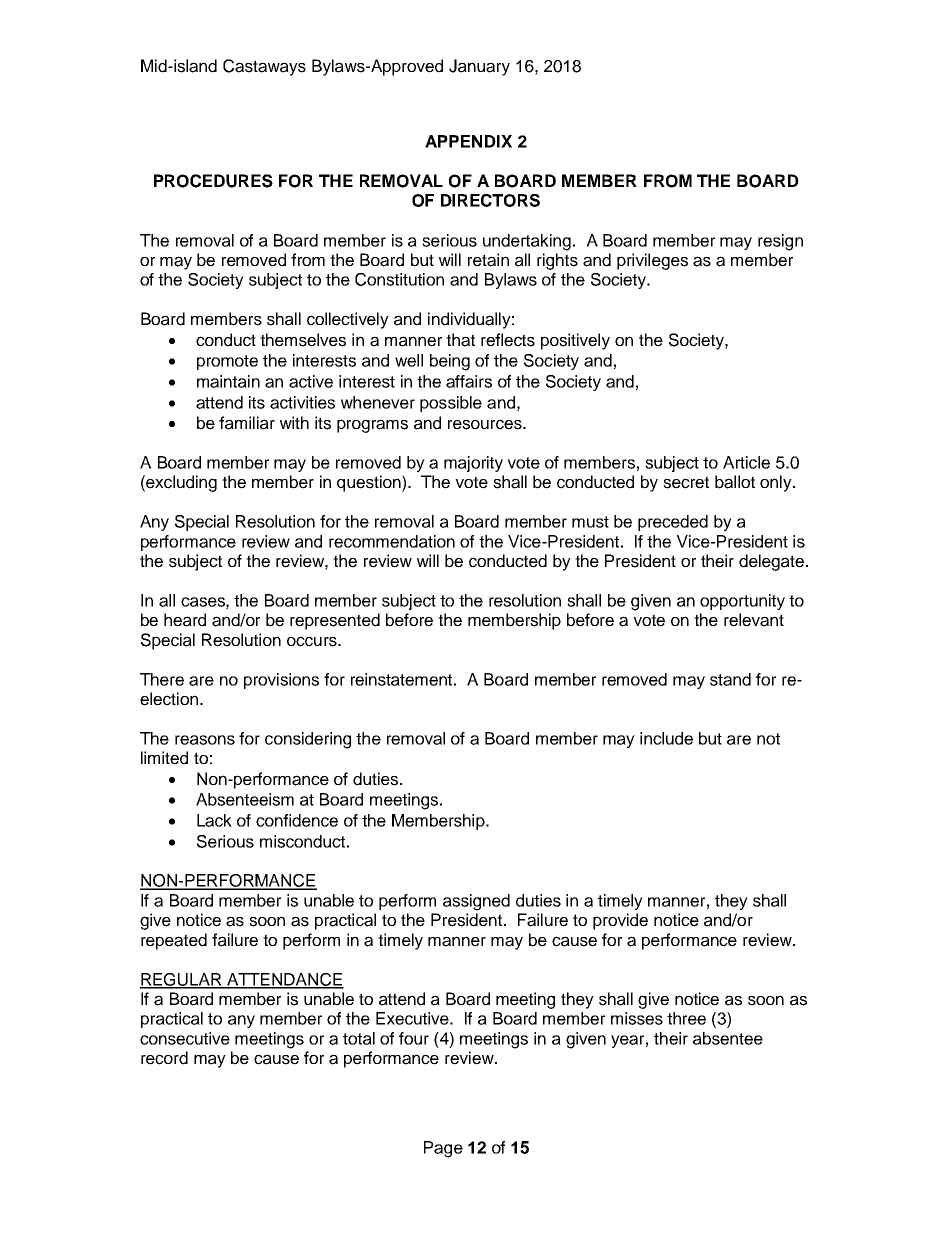 This screenshot has height=1233, width=952. What do you see at coordinates (205, 740) in the screenshot?
I see `reasons` at bounding box center [205, 740].
